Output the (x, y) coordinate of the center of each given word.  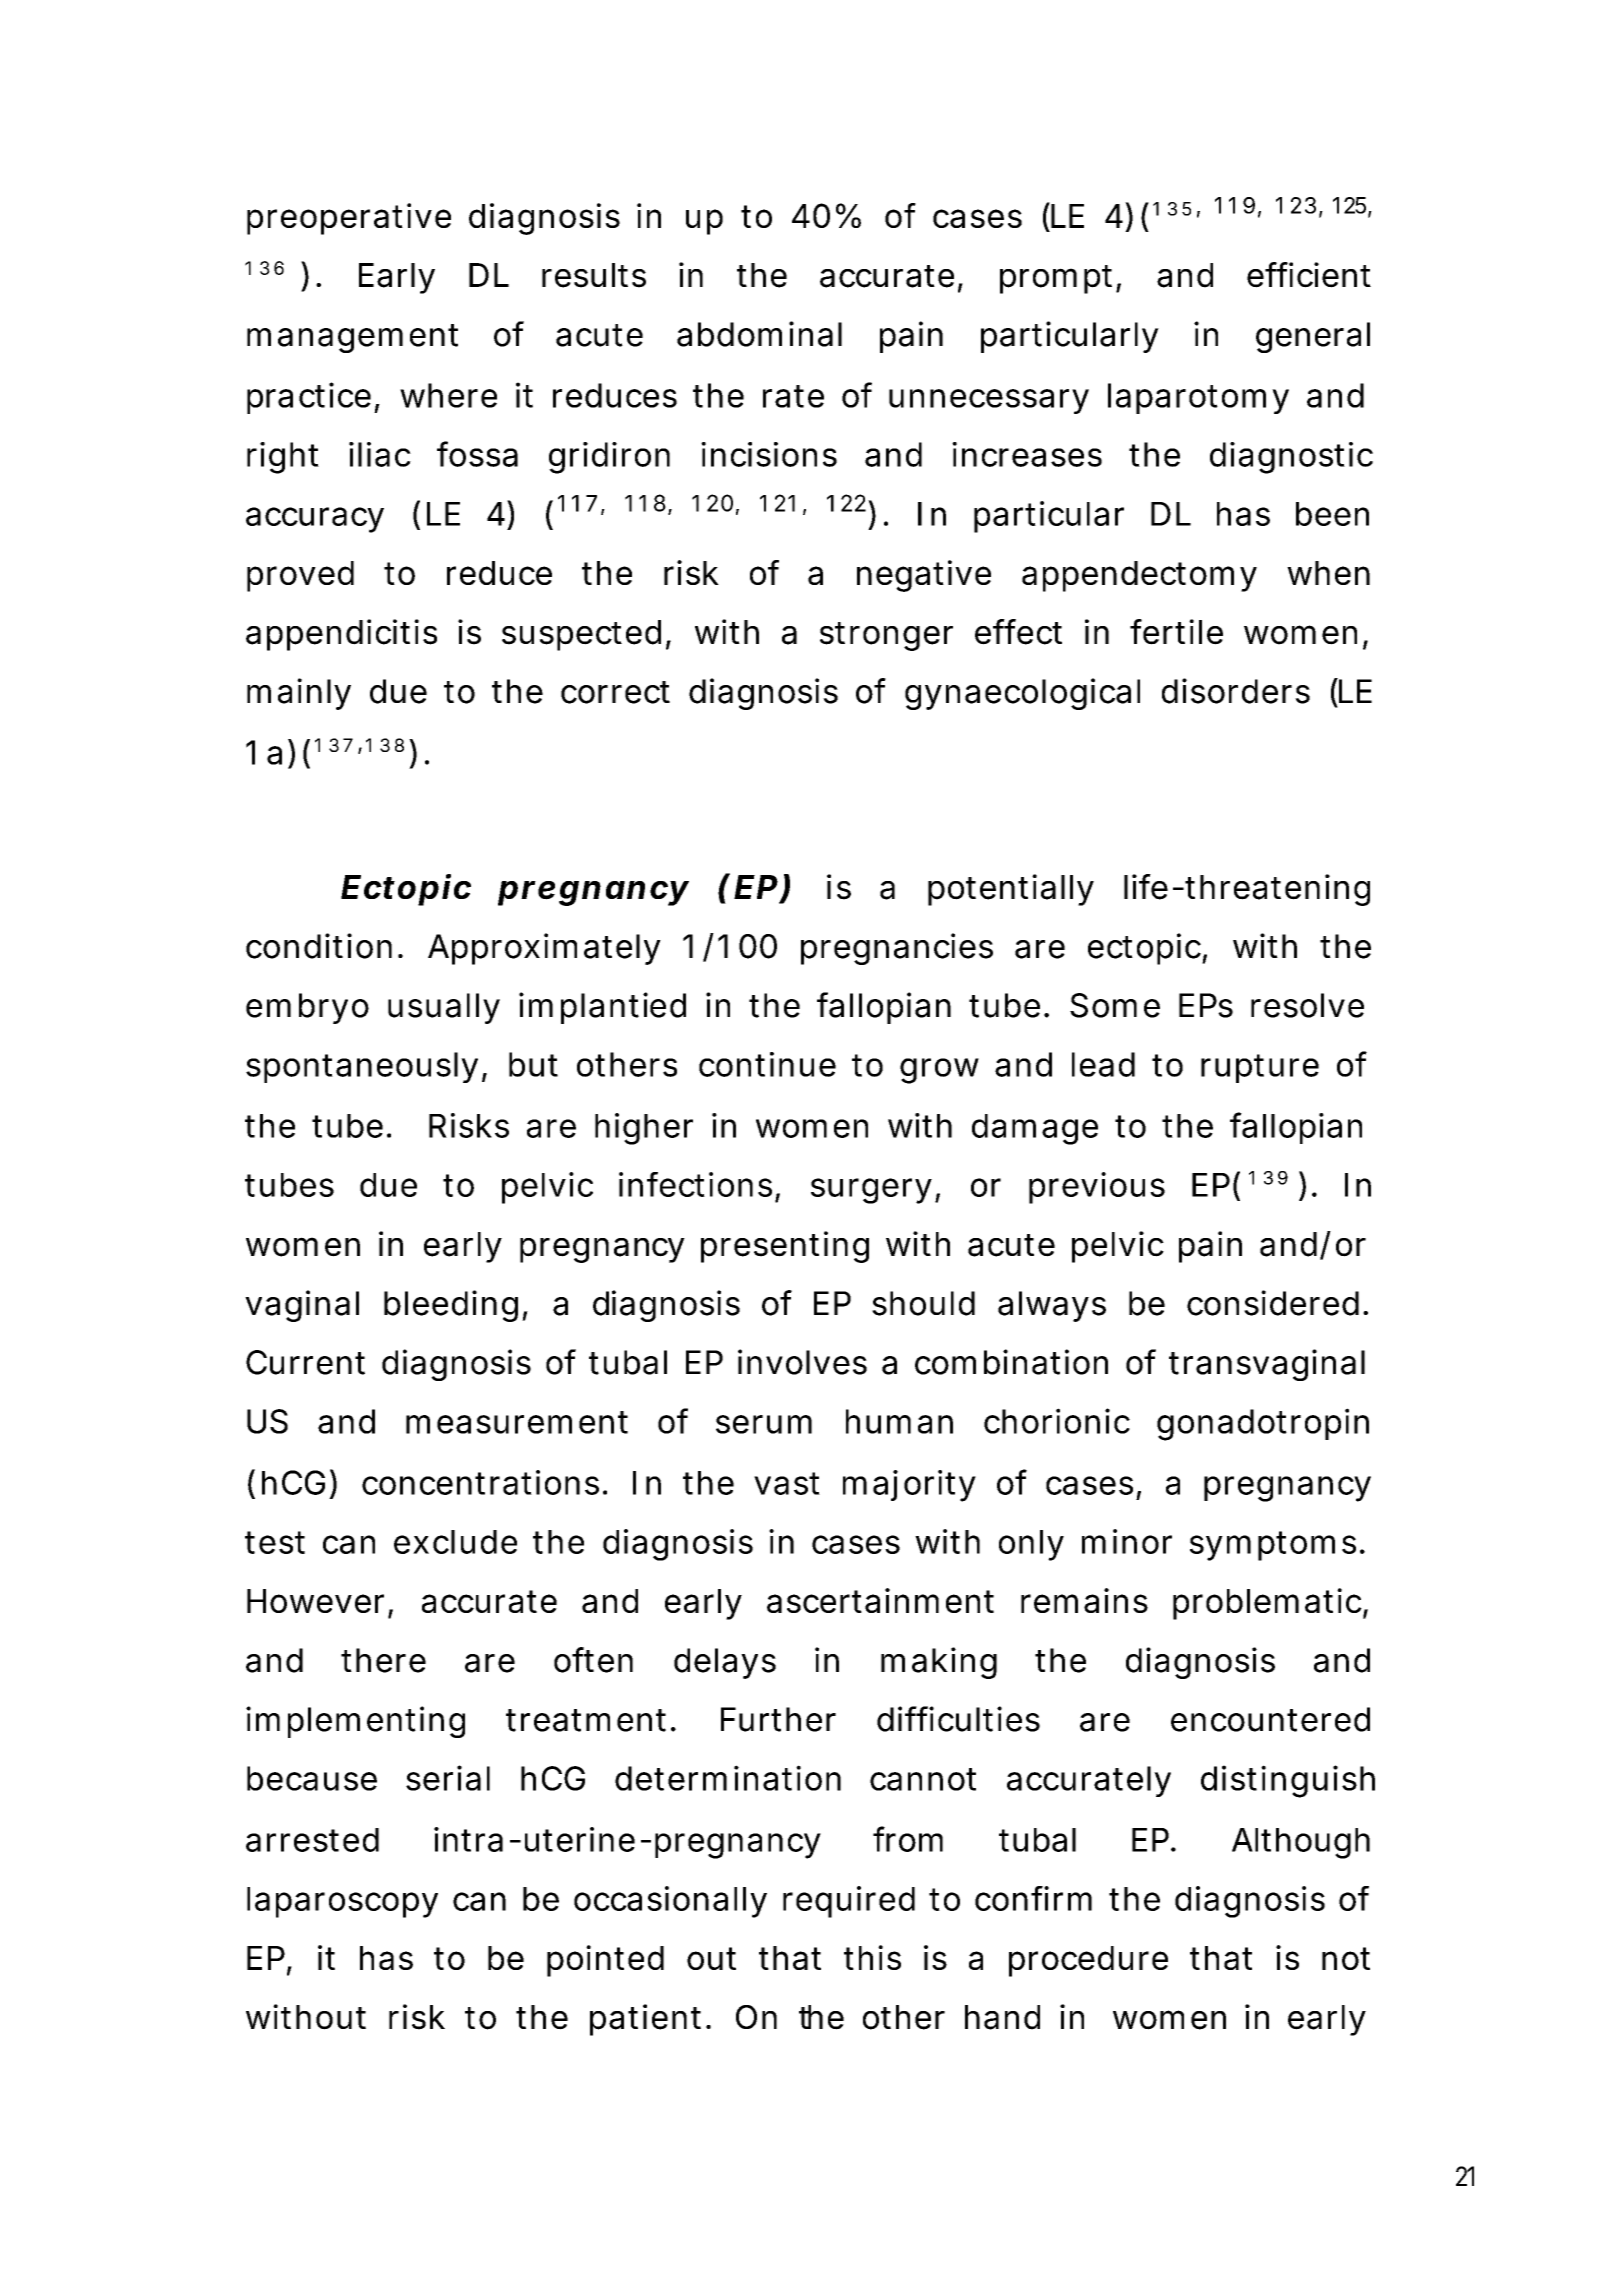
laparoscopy (342, 1902)
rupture (1260, 1068)
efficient (1309, 275)
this (872, 1957)
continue (767, 1064)
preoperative (349, 219)
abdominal (759, 334)
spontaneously (362, 1067)
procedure (1088, 1961)
